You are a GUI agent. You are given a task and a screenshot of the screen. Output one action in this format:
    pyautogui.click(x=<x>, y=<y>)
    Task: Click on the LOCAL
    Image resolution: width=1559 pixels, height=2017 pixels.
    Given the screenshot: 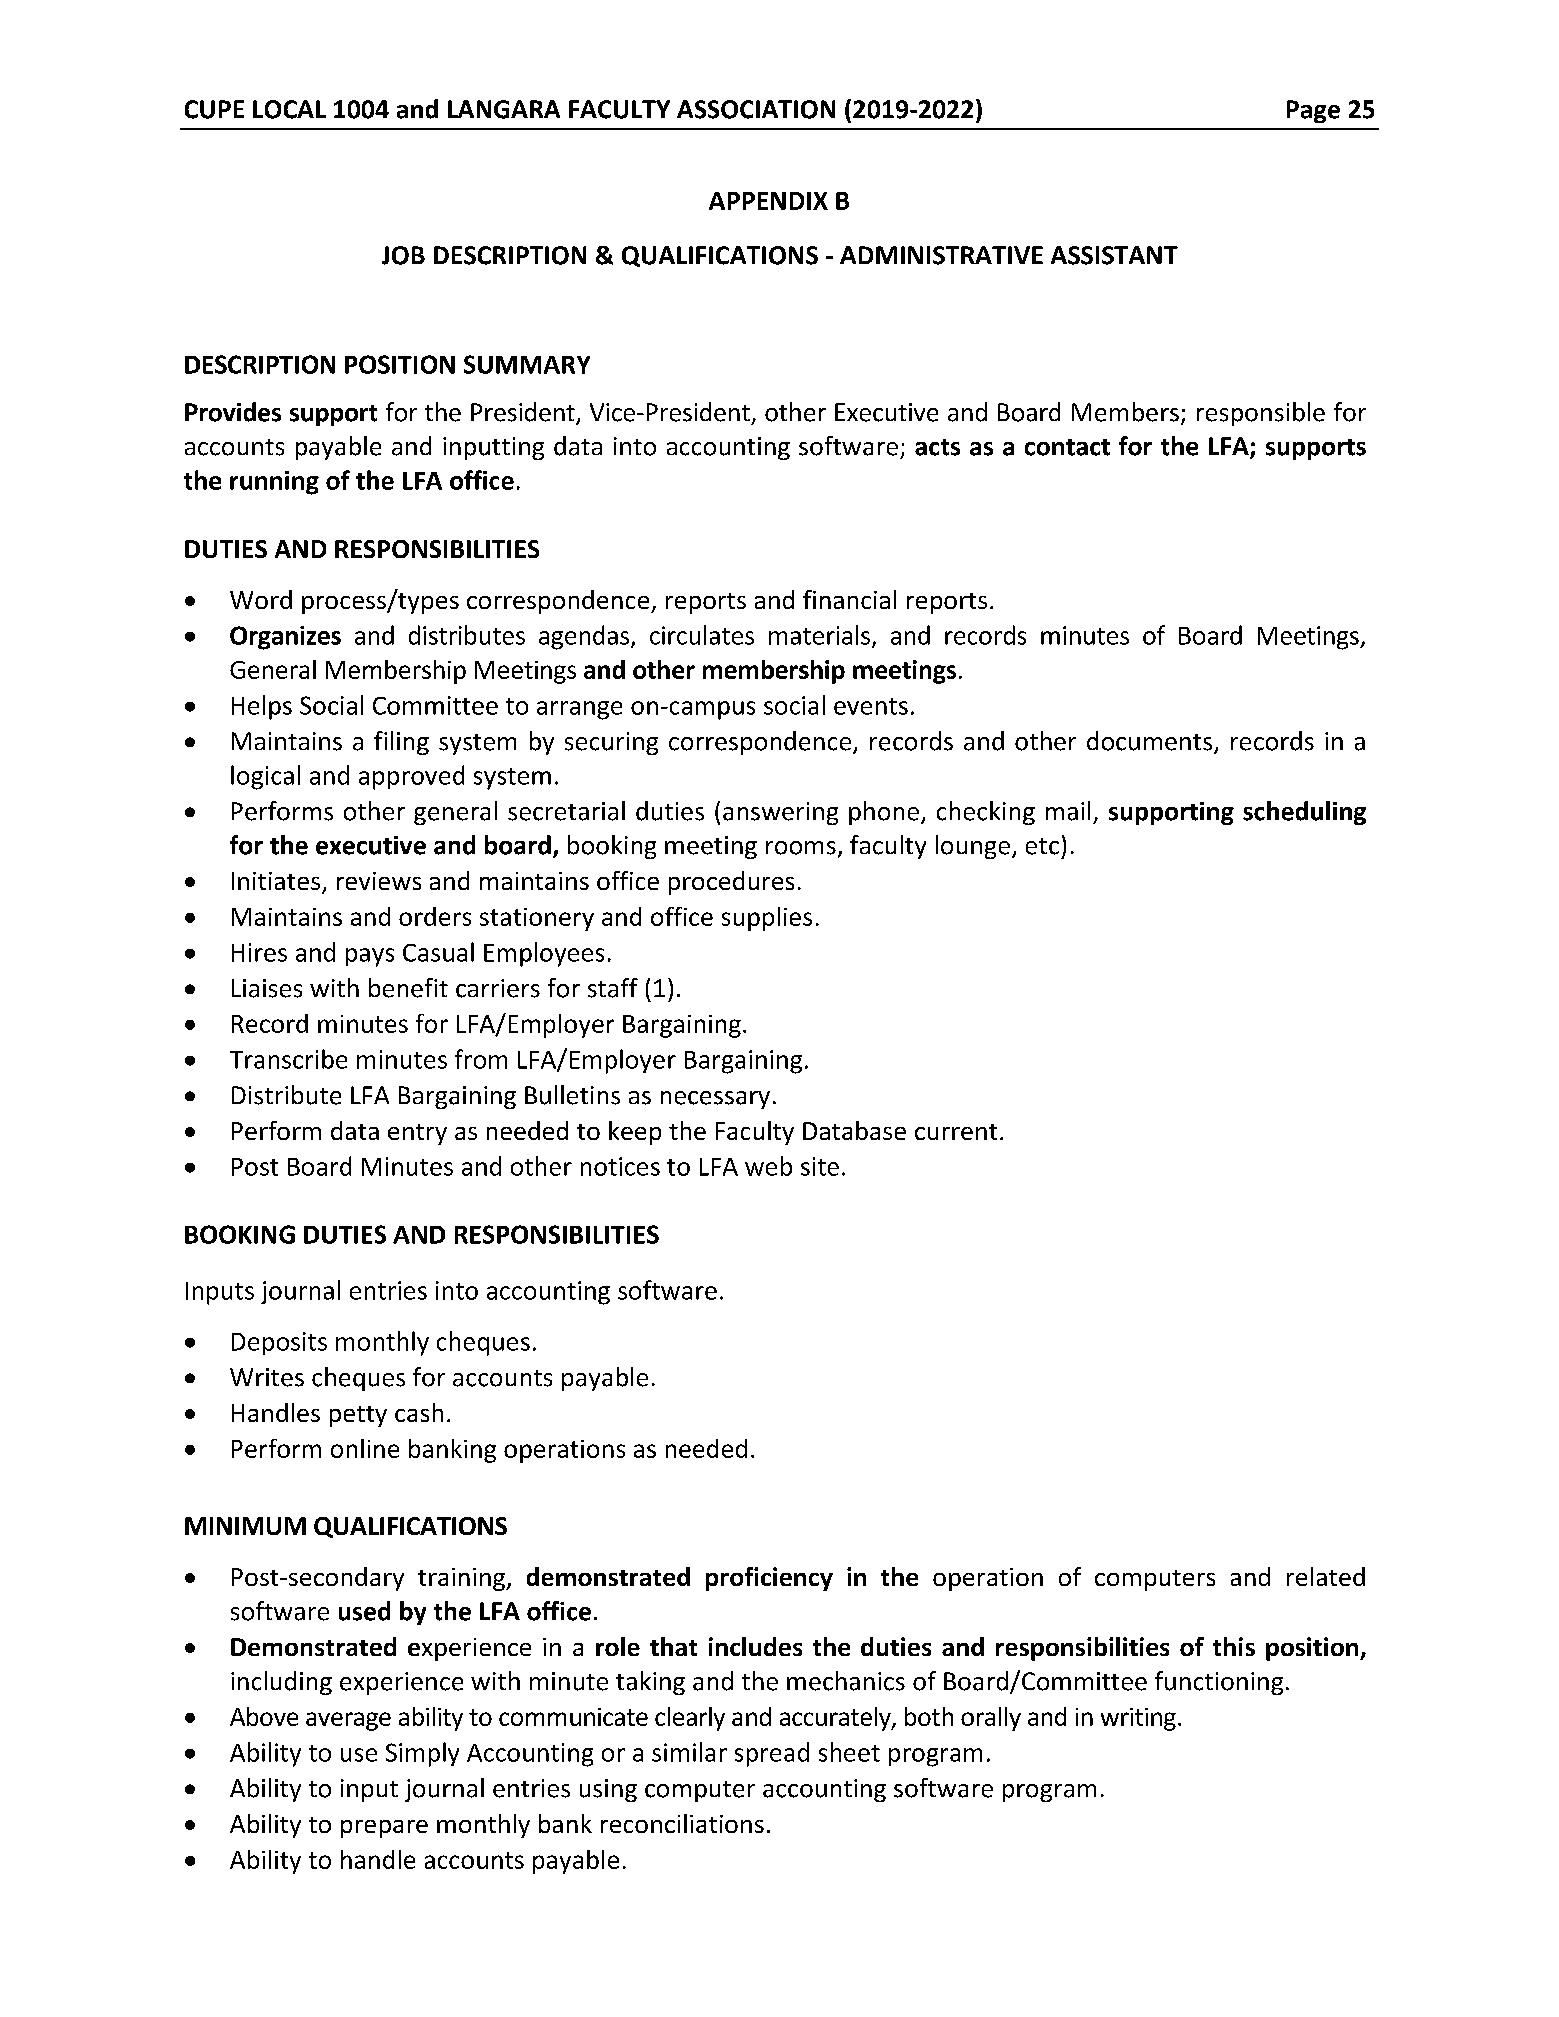 What is the action you would take?
    pyautogui.click(x=289, y=109)
